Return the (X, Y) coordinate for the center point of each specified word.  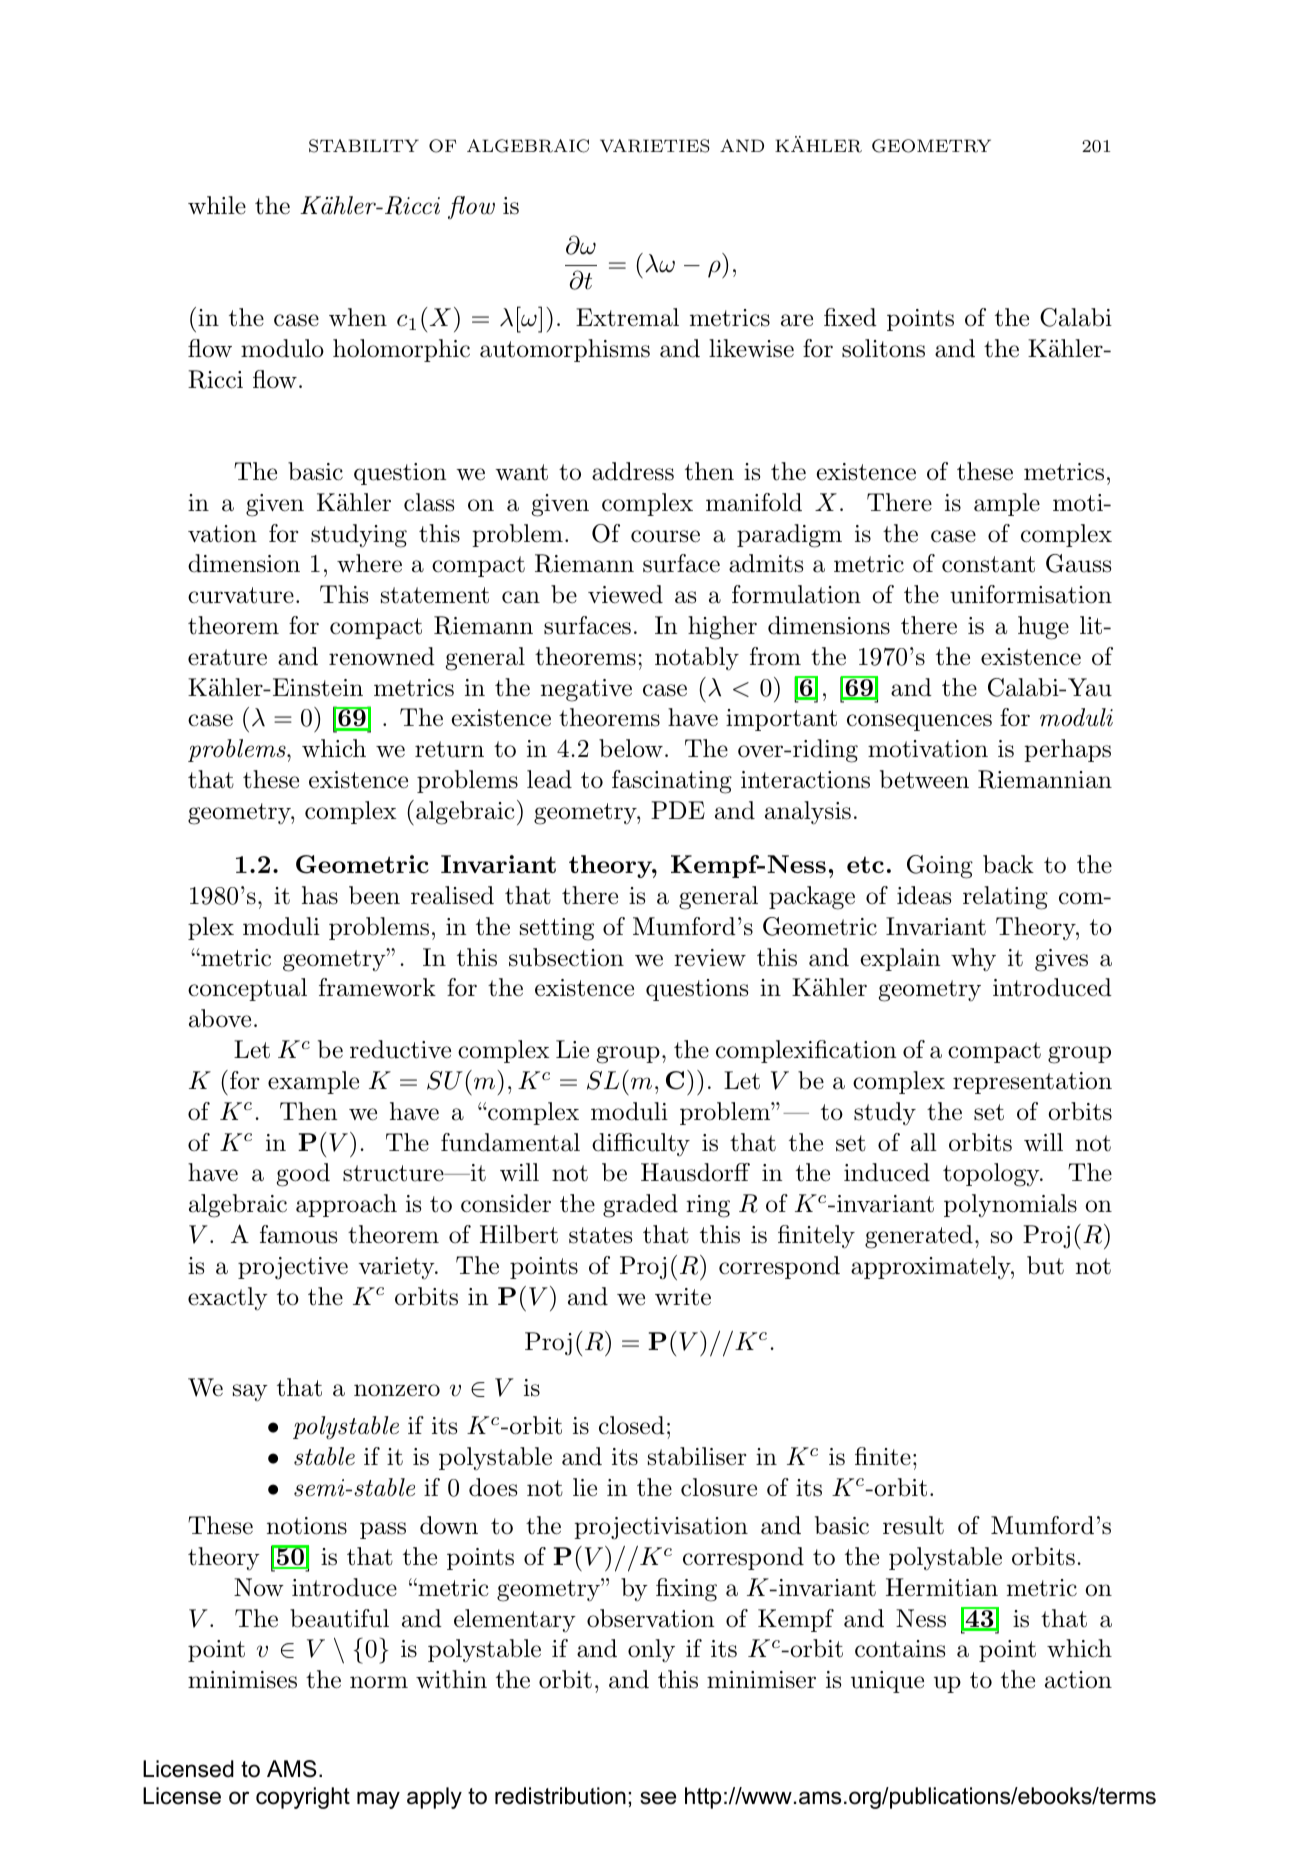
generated (919, 1237)
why (973, 960)
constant (988, 564)
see (658, 1798)
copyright (303, 1798)
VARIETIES (655, 146)
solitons (883, 348)
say (250, 1392)
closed (632, 1425)
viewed (625, 594)
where (369, 563)
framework (377, 987)
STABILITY (364, 146)
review (710, 958)
